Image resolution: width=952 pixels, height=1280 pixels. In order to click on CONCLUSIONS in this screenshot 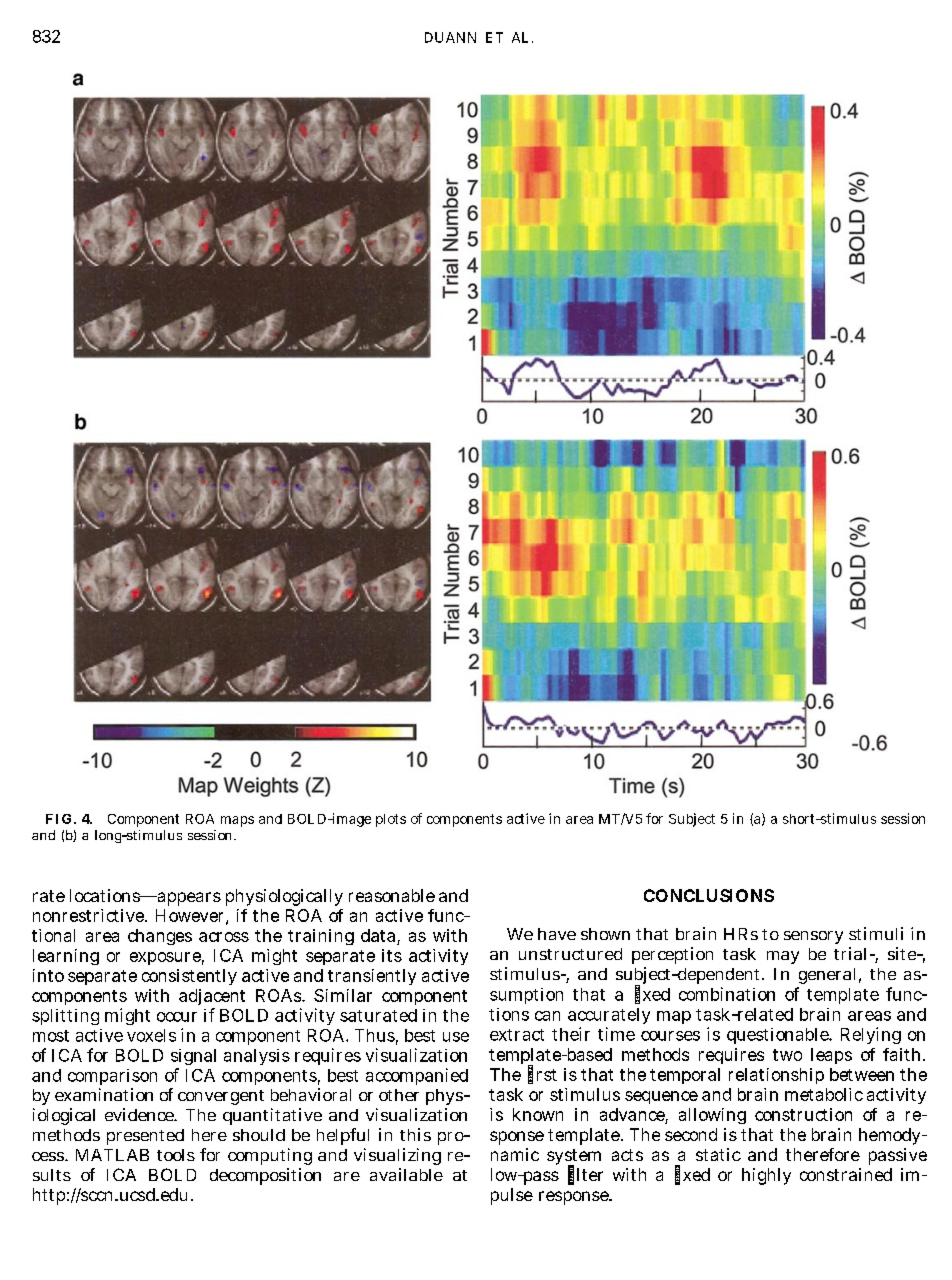, I will do `click(709, 895)`.
